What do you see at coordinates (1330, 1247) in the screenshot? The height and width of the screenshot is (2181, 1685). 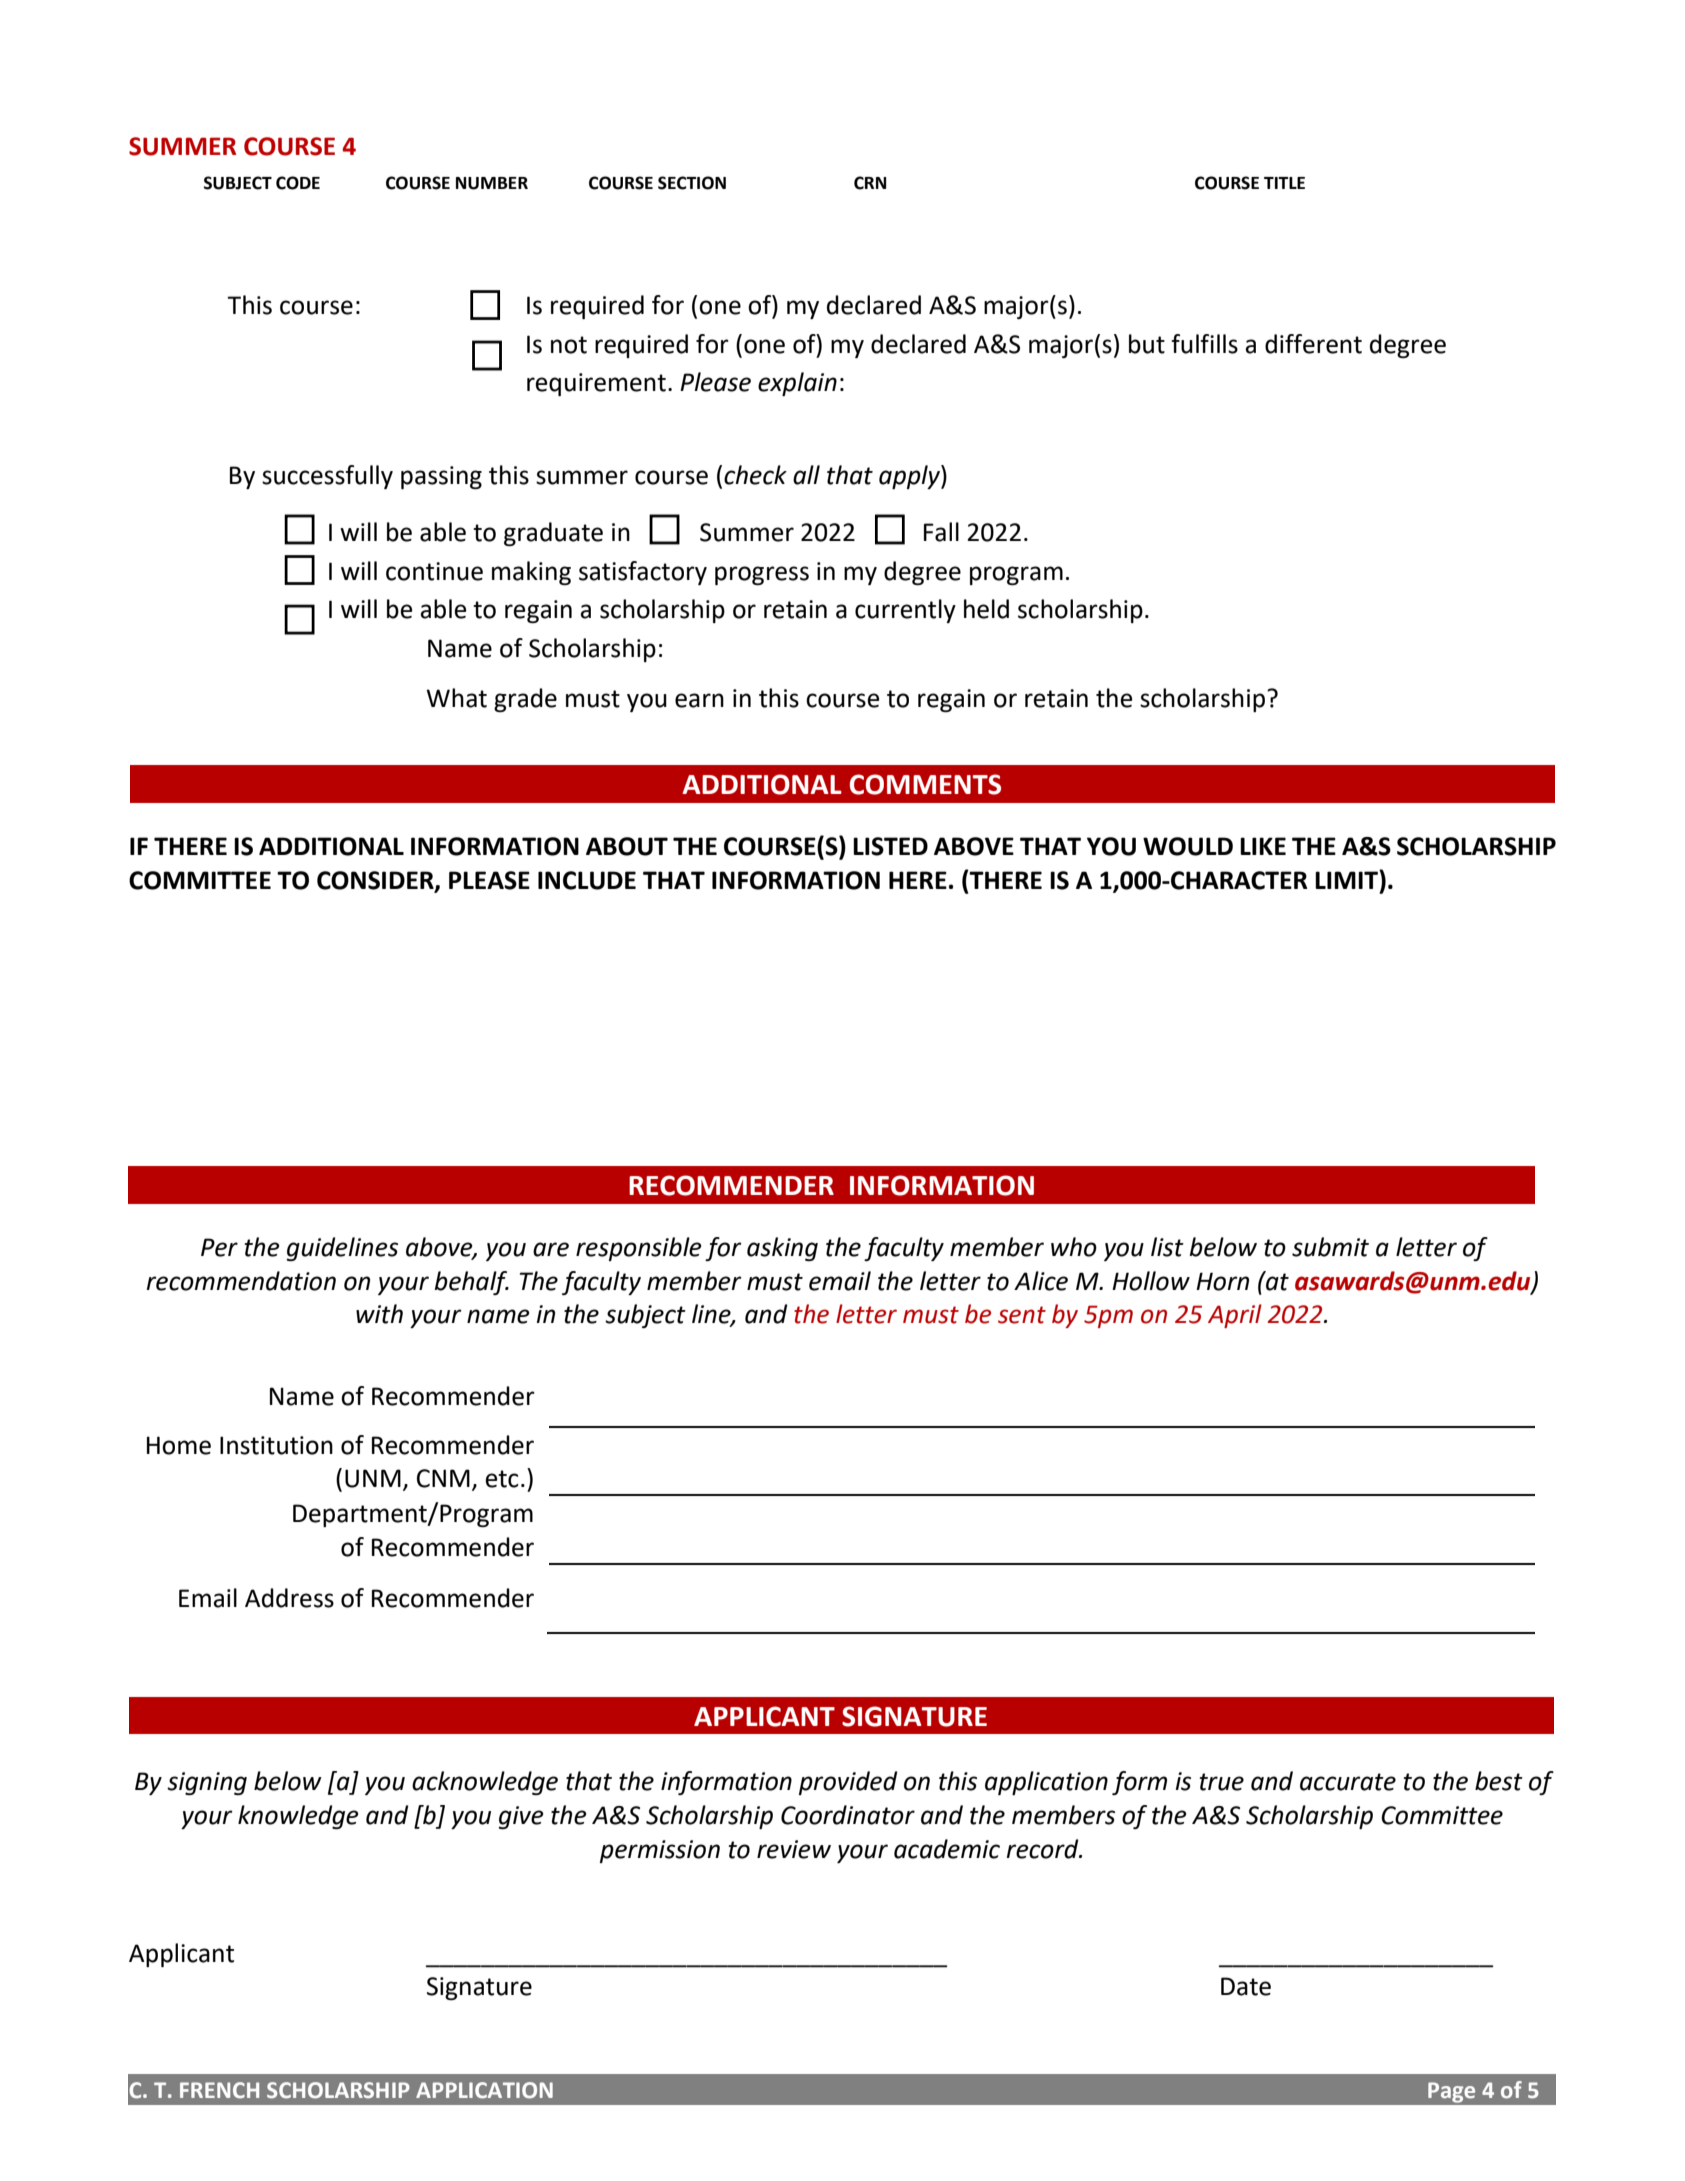 I see `submit` at bounding box center [1330, 1247].
